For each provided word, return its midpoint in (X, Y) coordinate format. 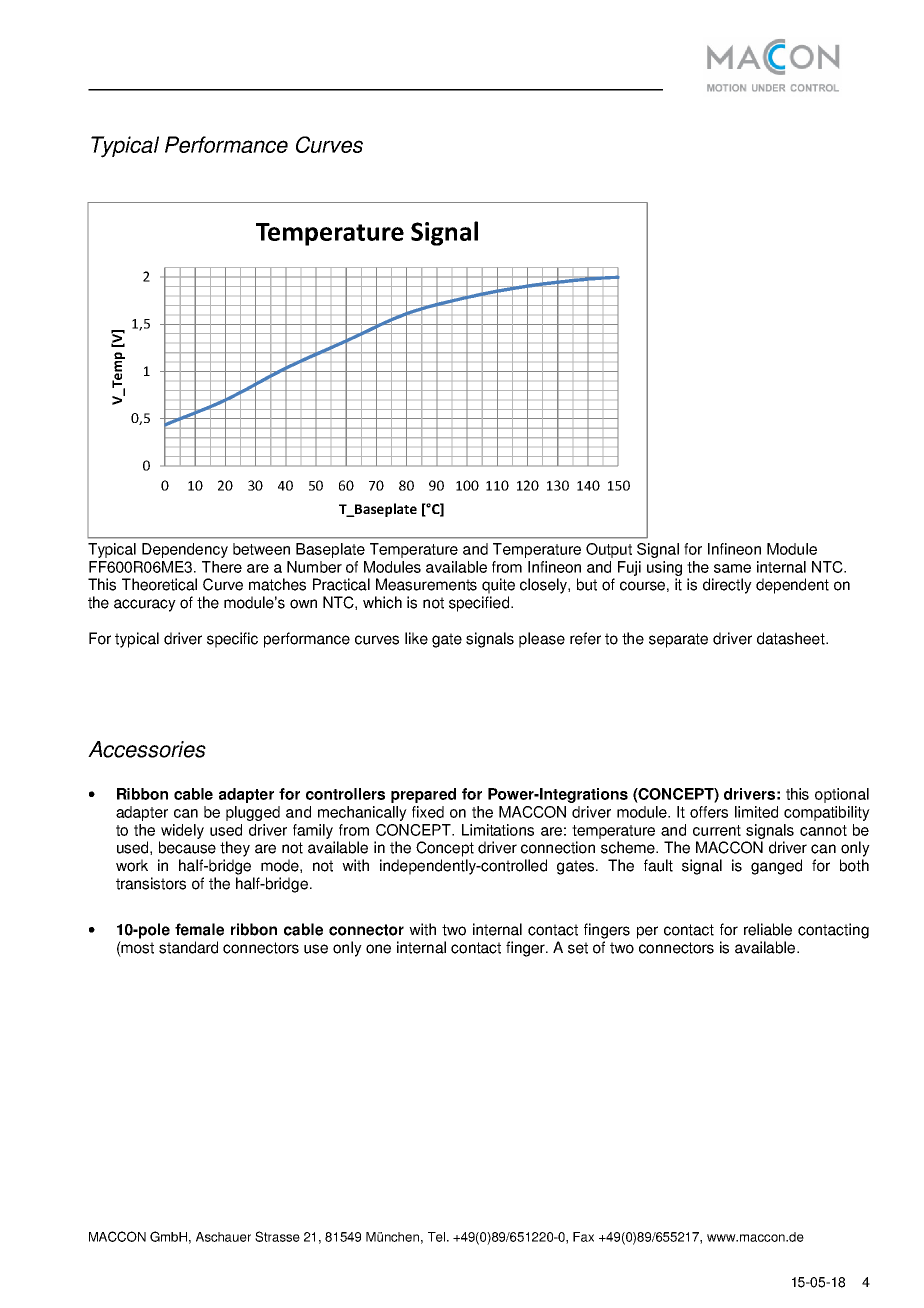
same (732, 568)
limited (756, 812)
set (578, 948)
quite (498, 586)
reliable (768, 929)
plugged (253, 813)
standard (188, 947)
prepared (423, 795)
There (222, 567)
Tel (436, 1237)
